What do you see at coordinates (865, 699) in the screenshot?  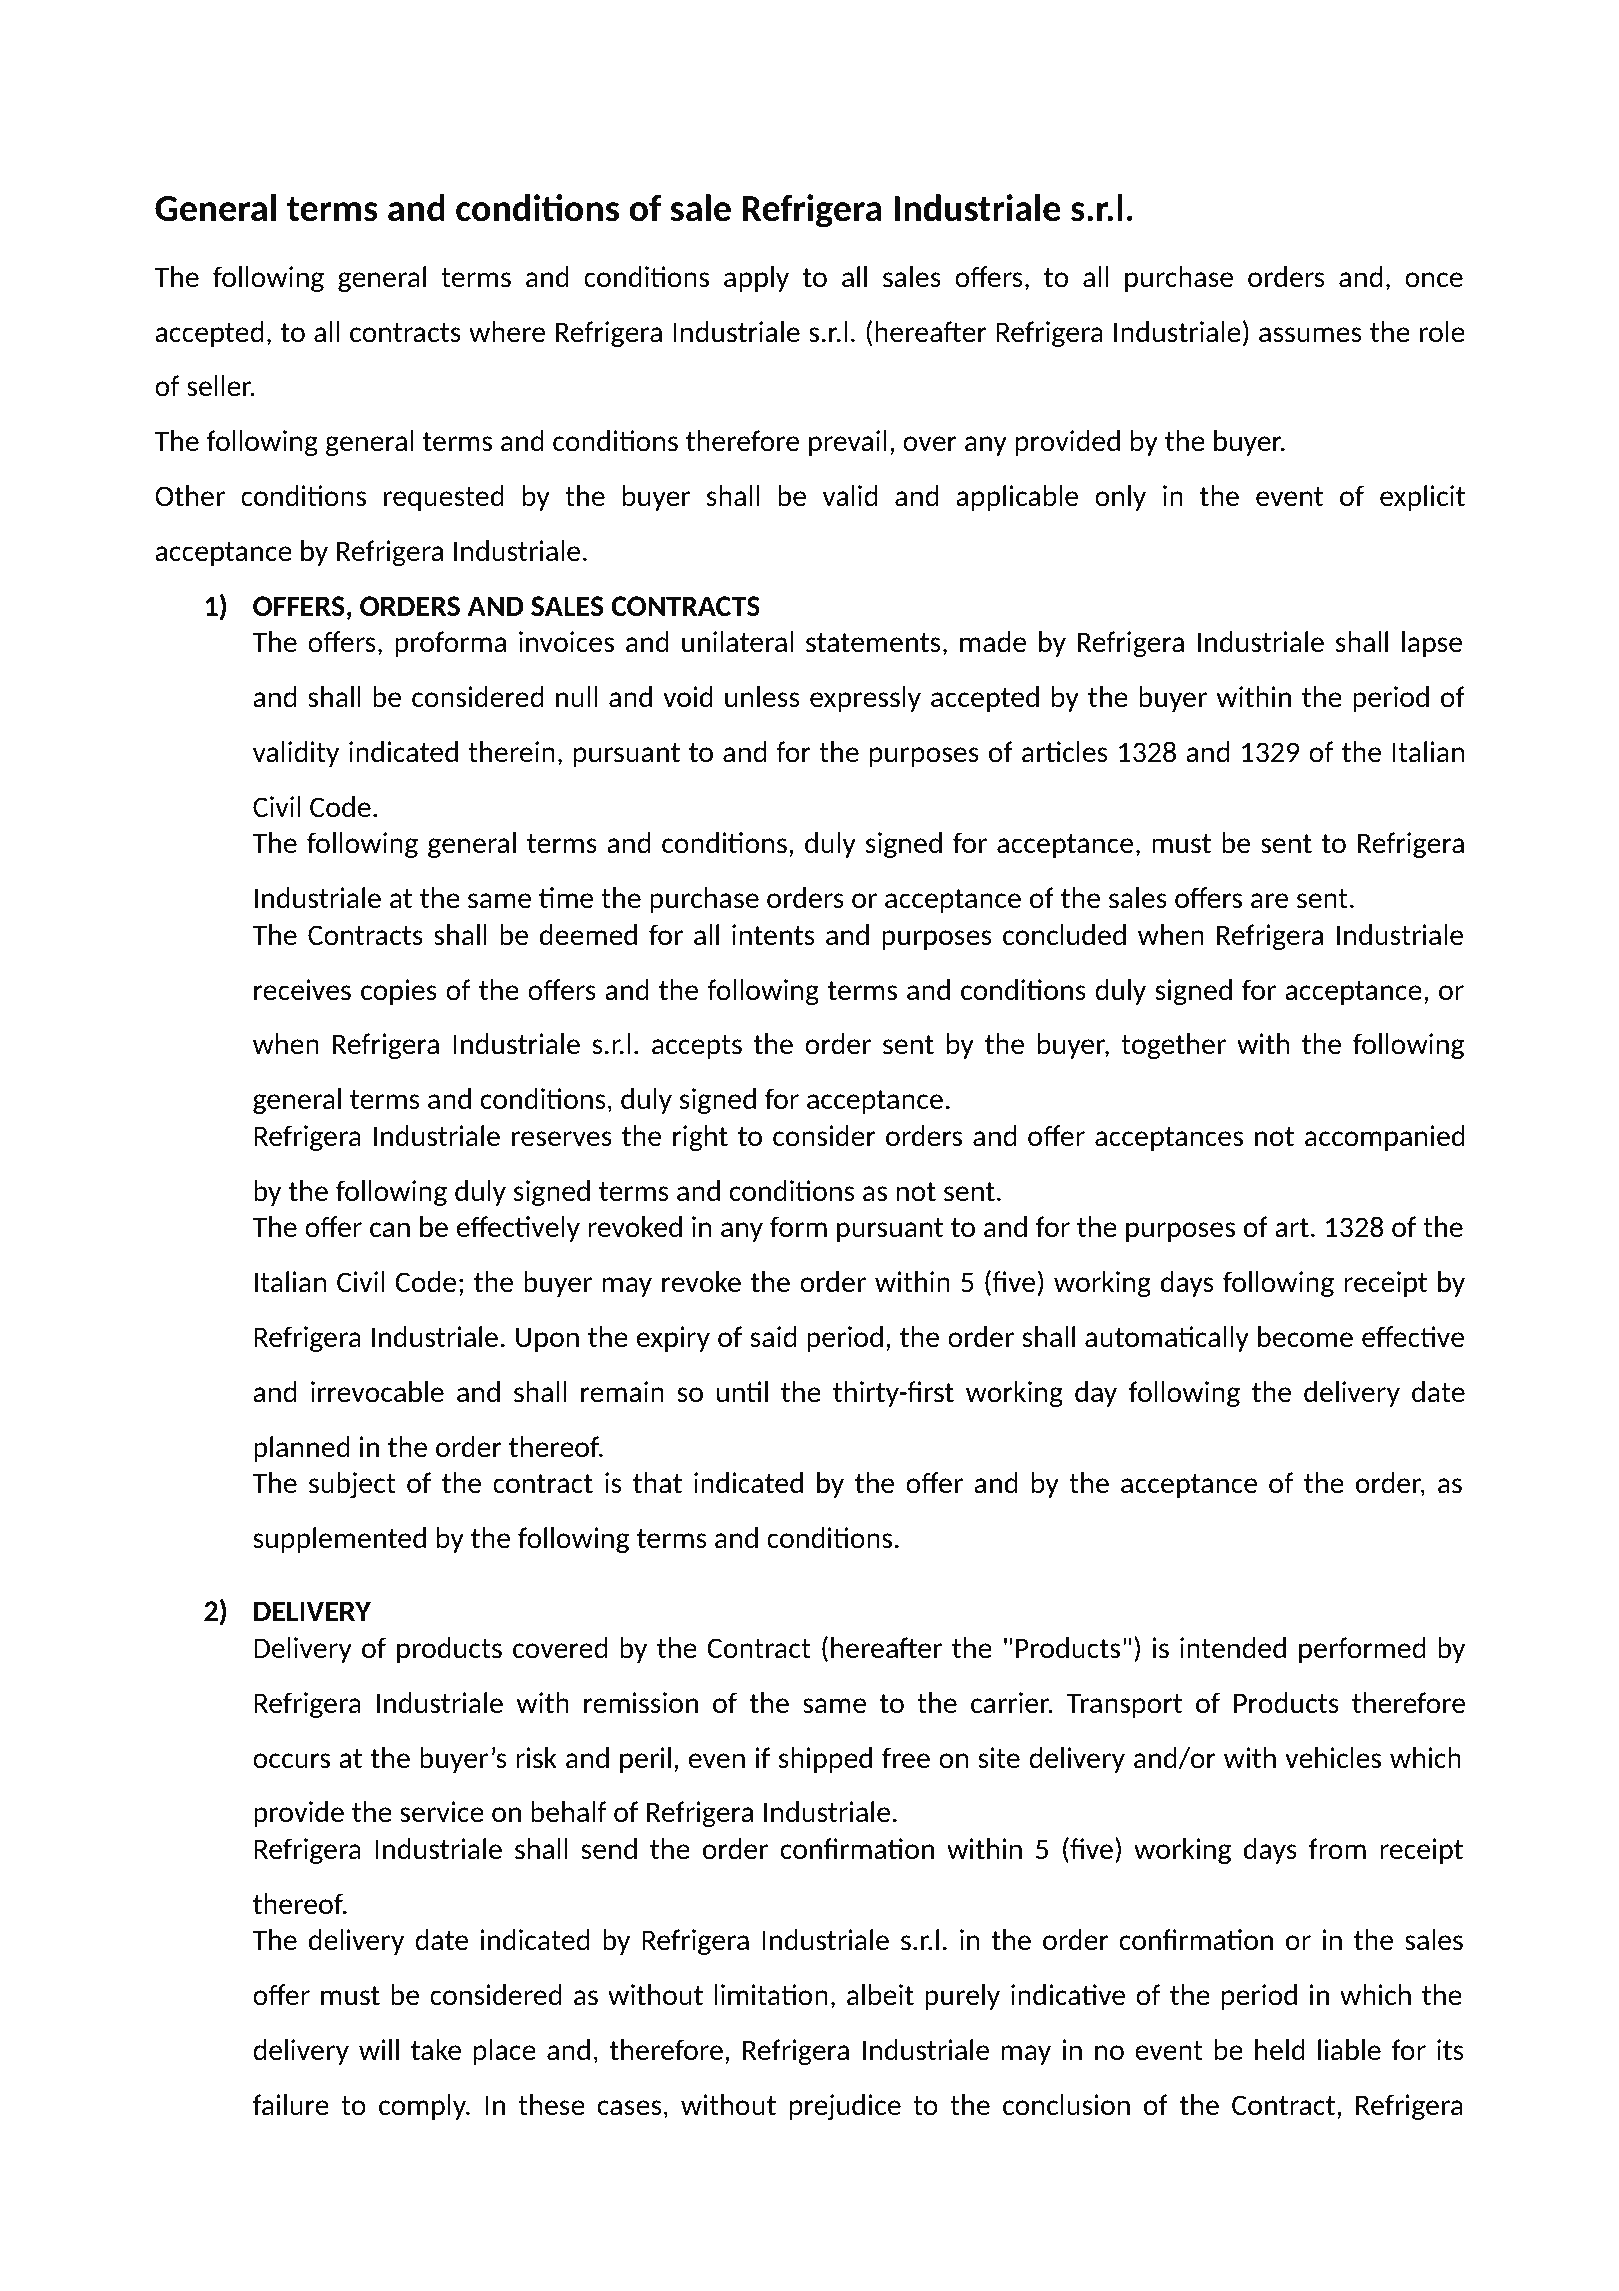 I see `expressly` at bounding box center [865, 699].
